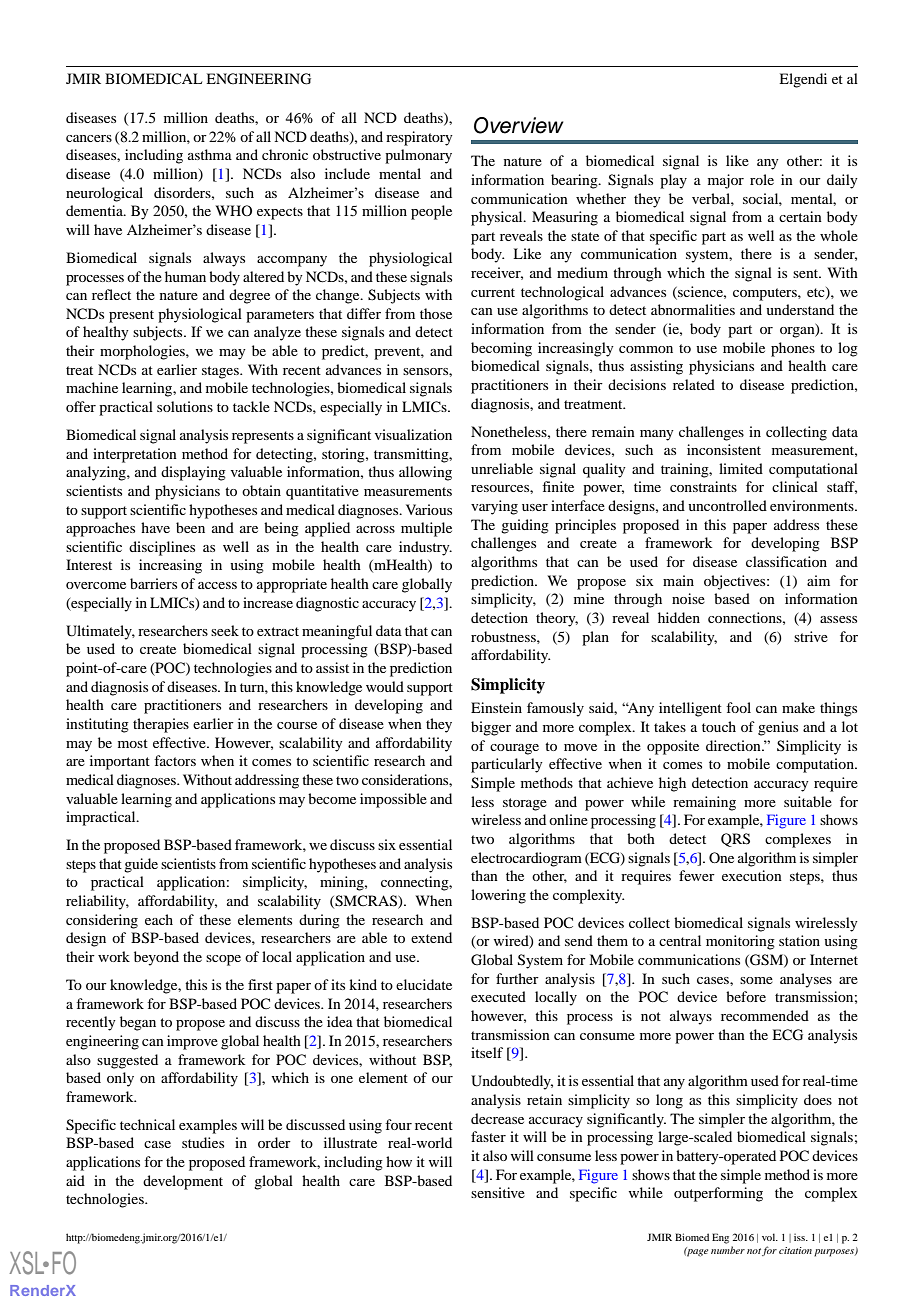 This screenshot has width=924, height=1308. I want to click on varying, so click(494, 507).
